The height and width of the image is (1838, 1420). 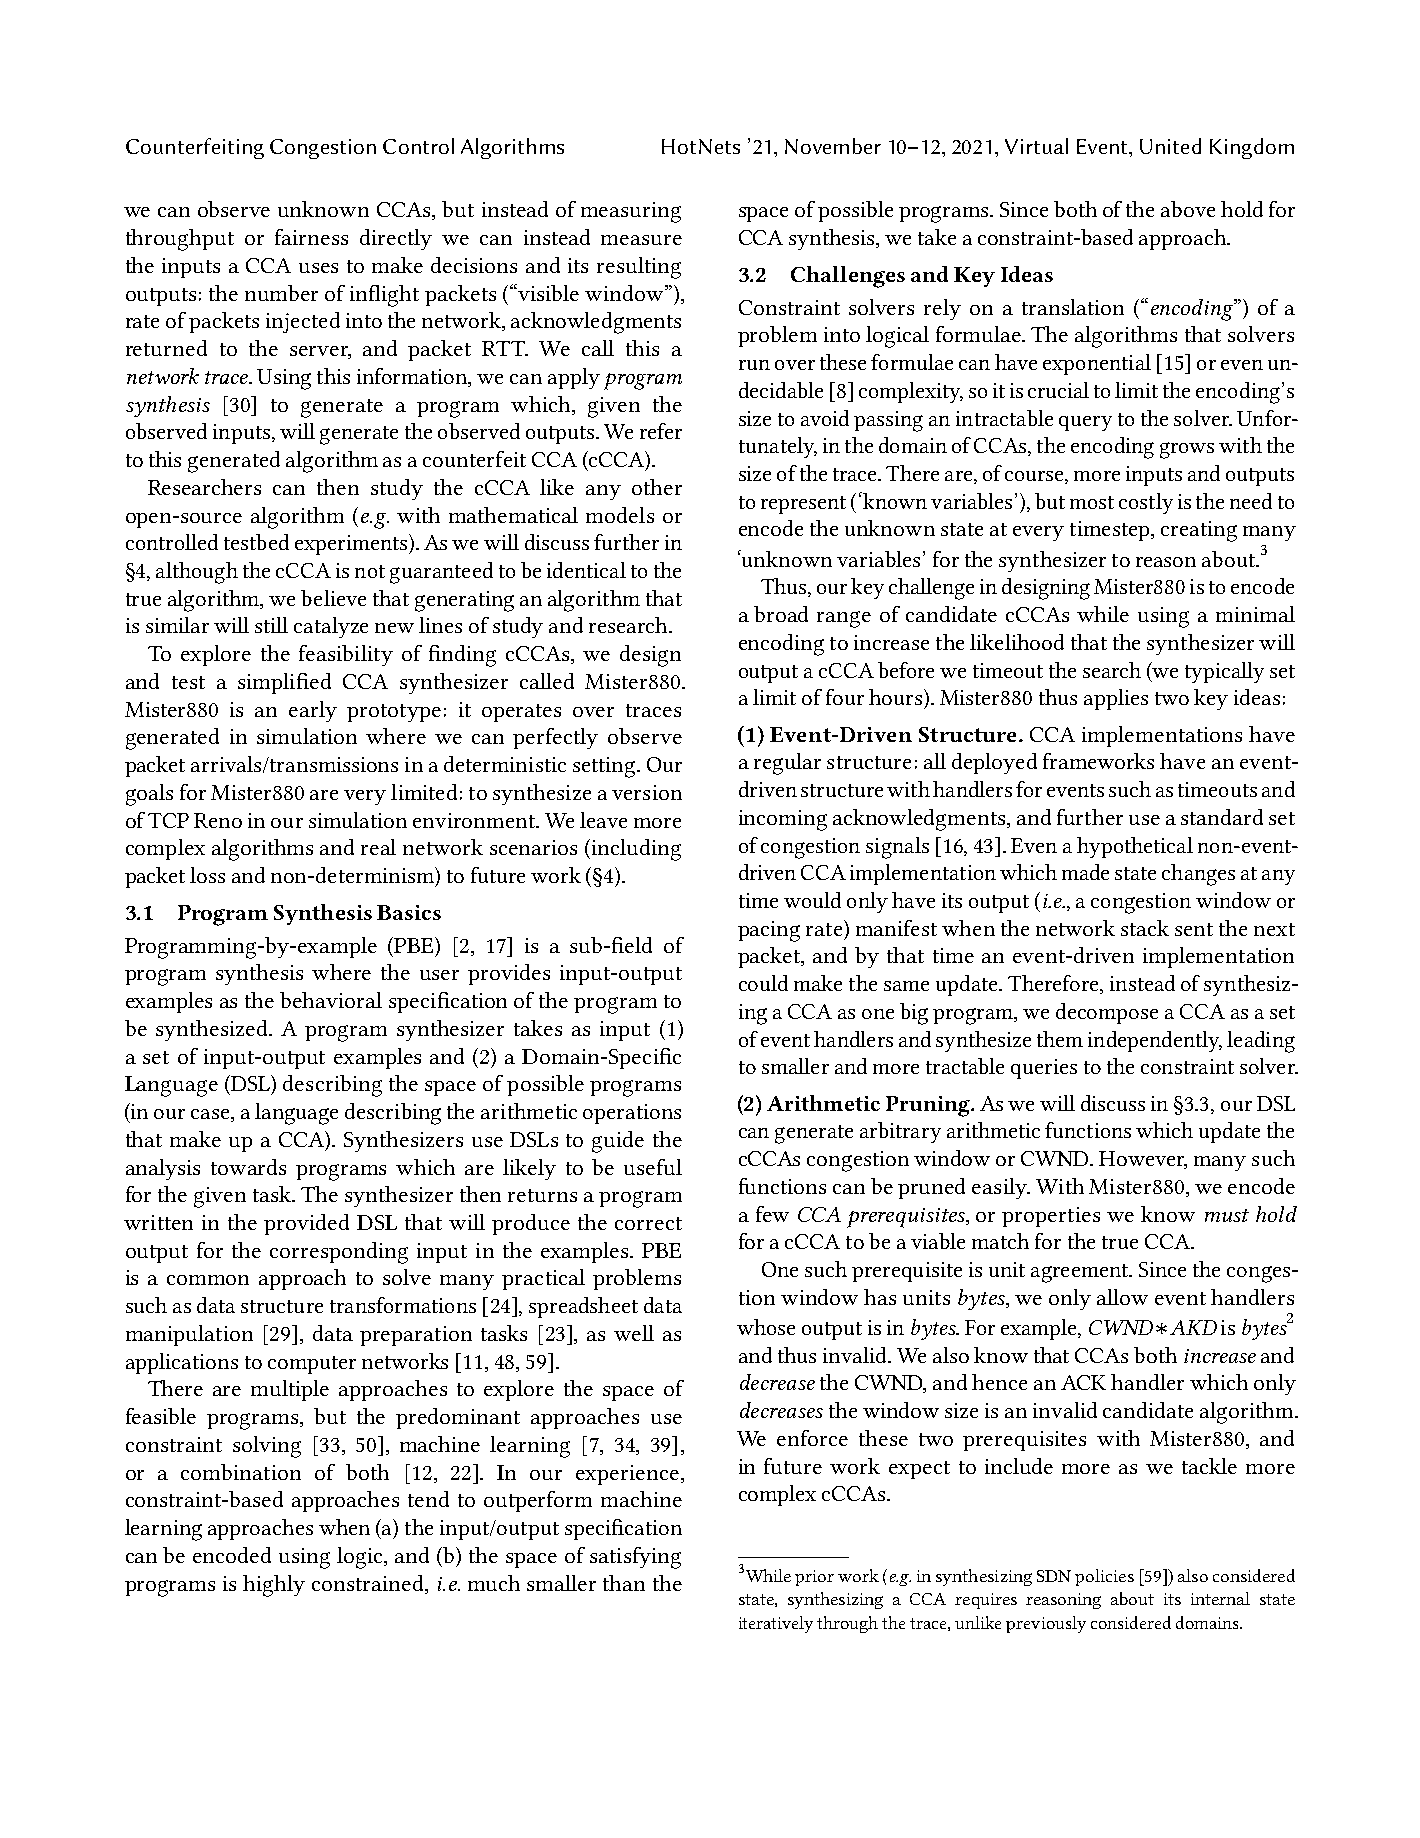 I want to click on pacing, so click(x=769, y=931).
